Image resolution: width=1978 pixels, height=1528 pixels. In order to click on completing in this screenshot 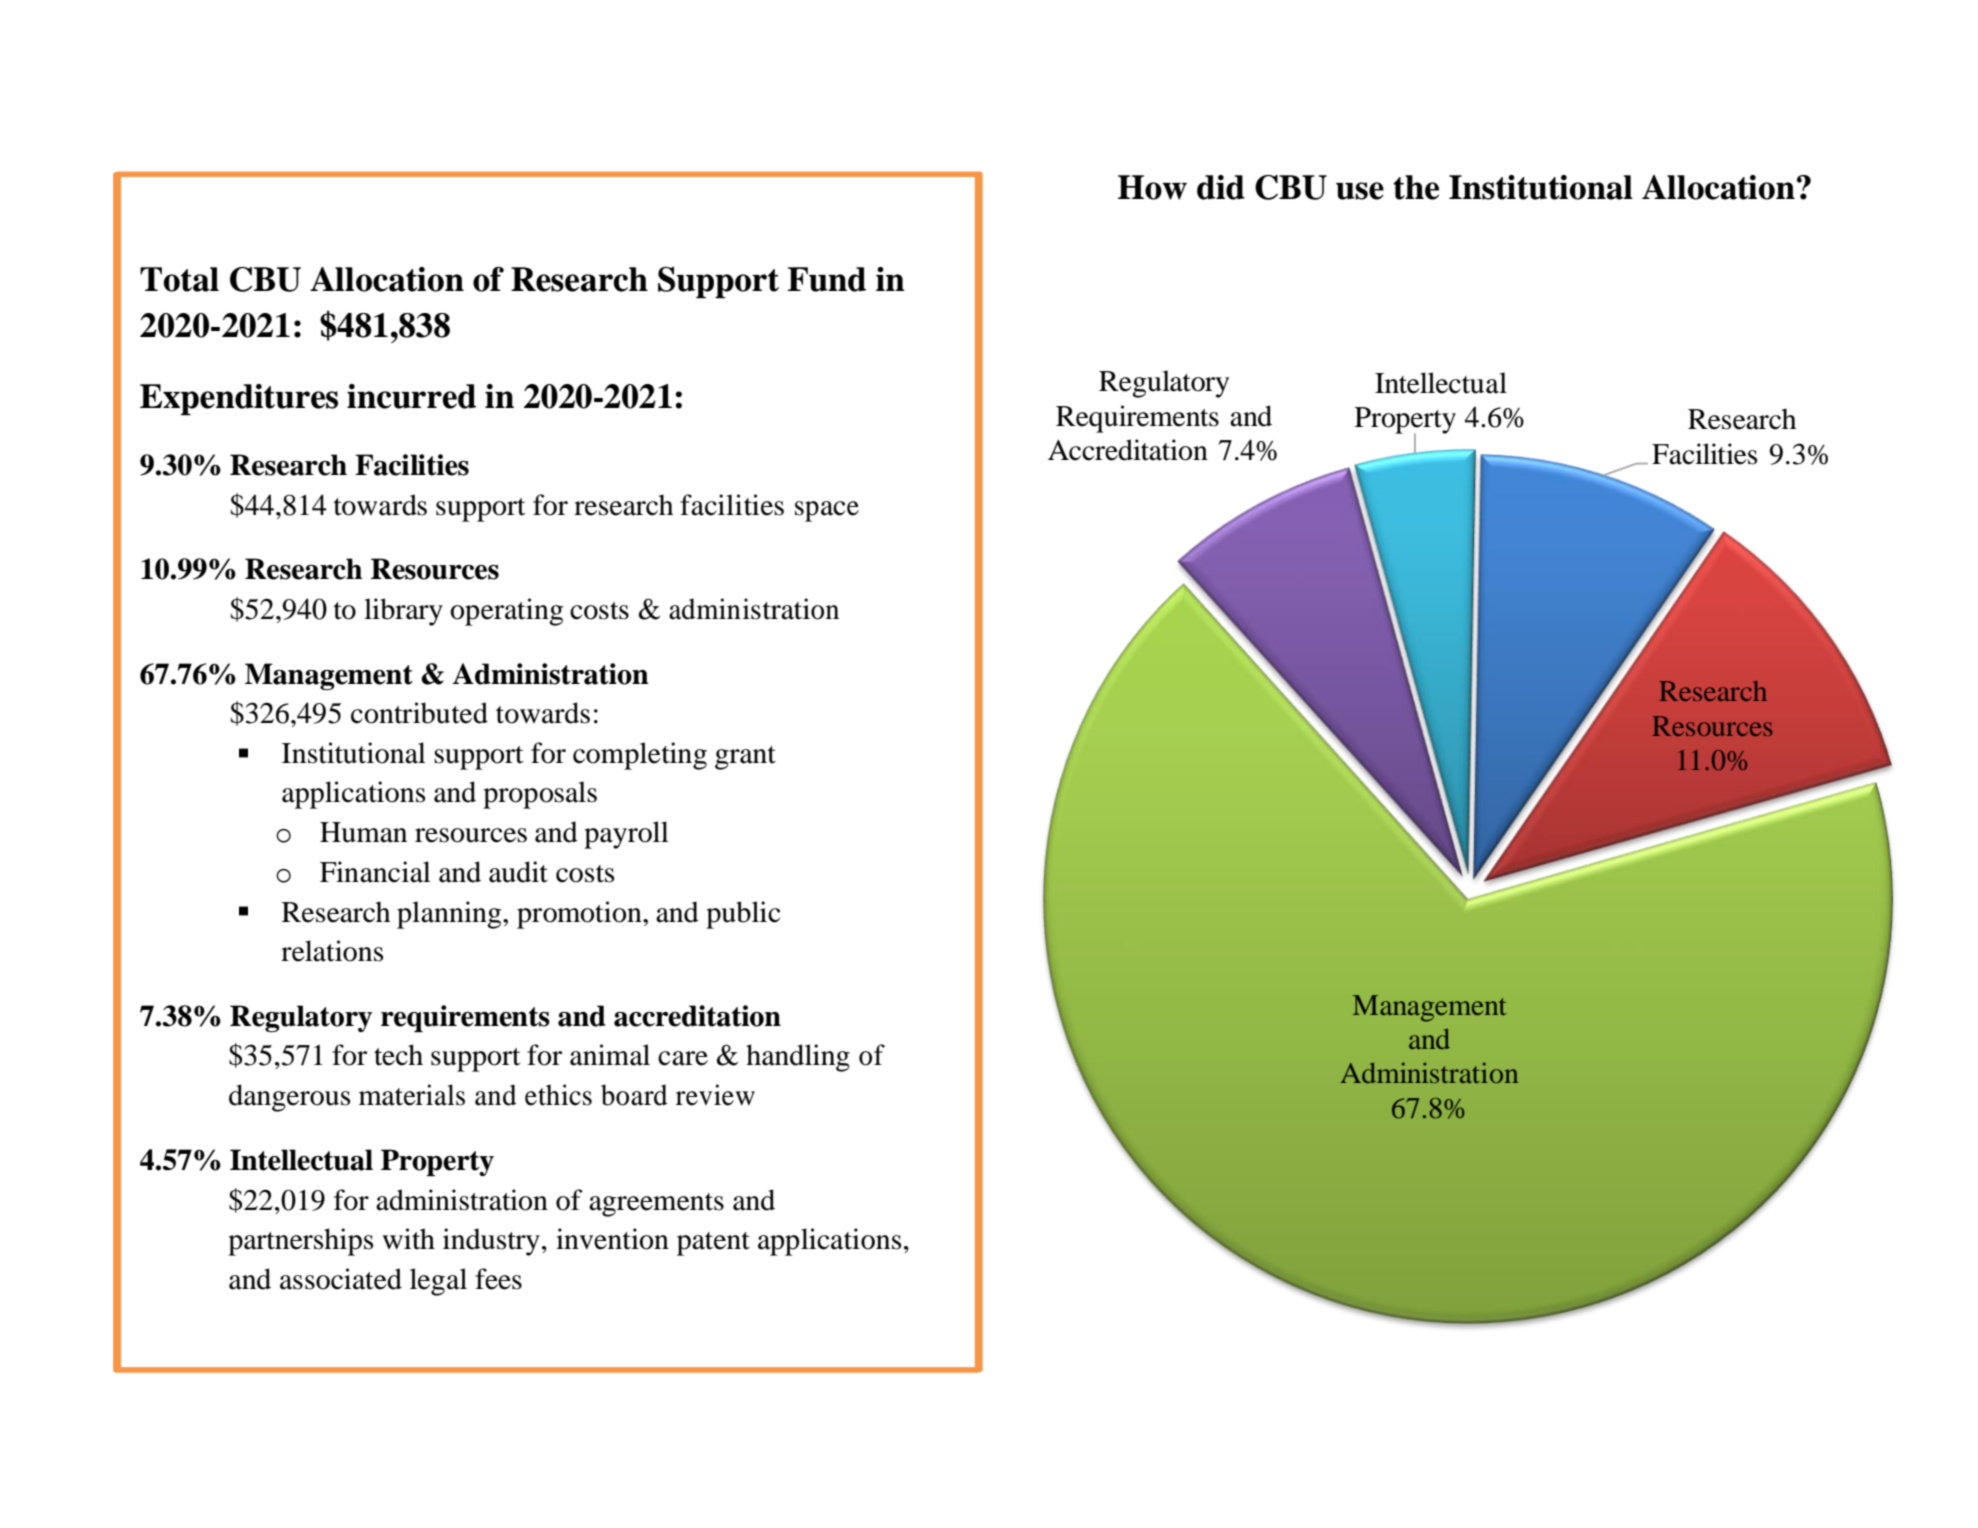, I will do `click(640, 756)`.
